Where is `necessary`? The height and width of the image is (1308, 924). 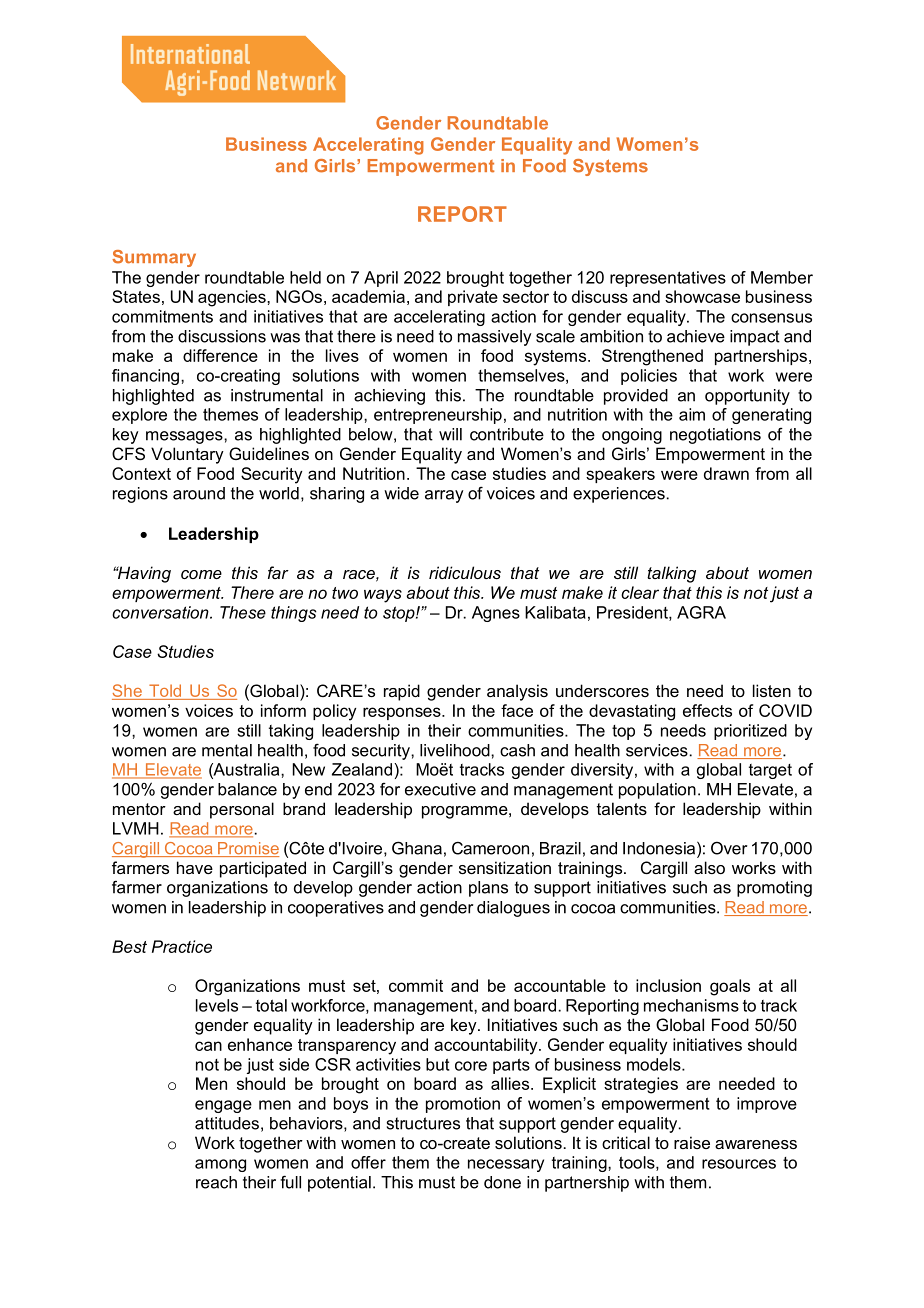
necessary is located at coordinates (506, 1165).
